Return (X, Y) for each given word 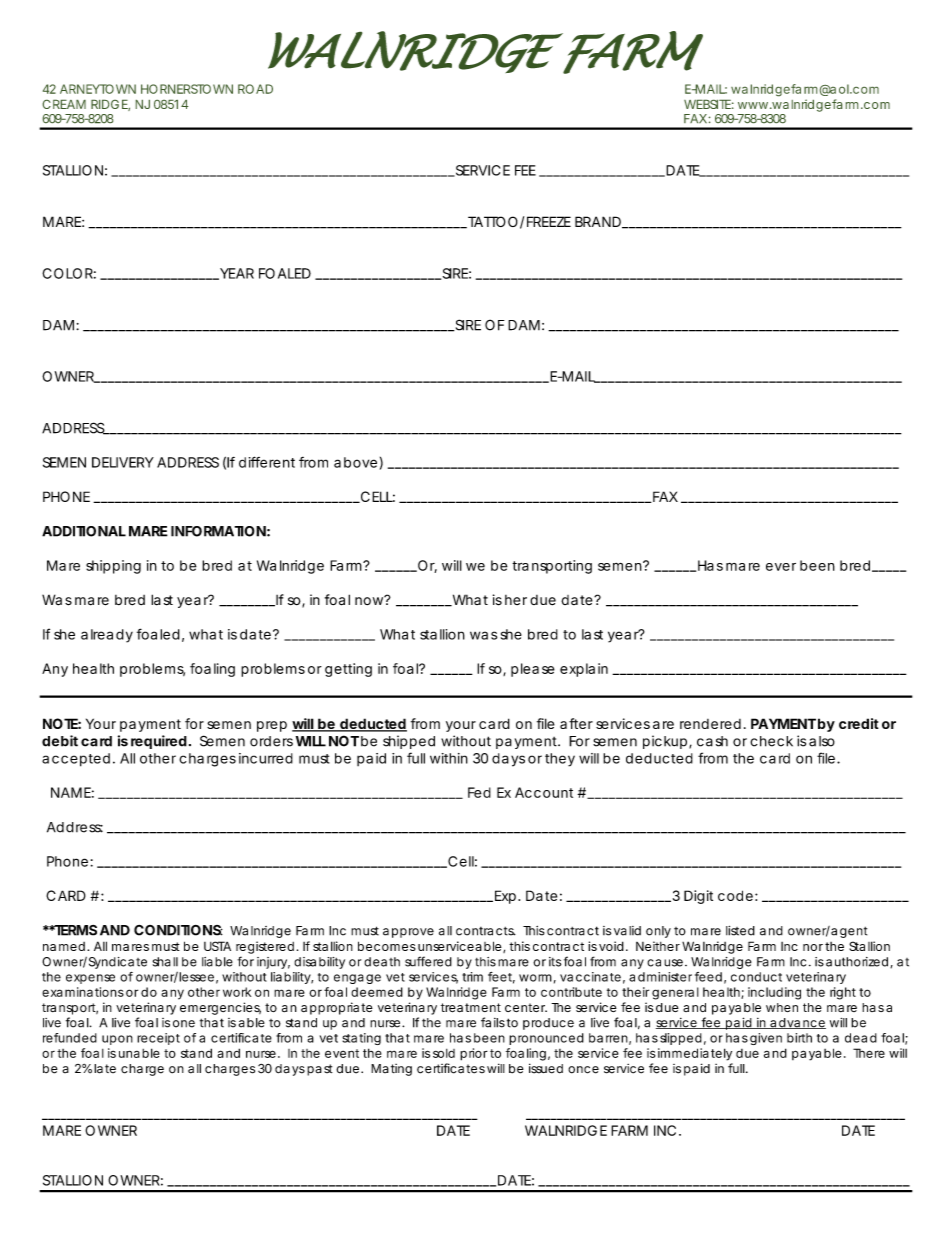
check (771, 741)
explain (584, 670)
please (533, 670)
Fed (479, 792)
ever (781, 567)
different (267, 462)
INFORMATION (218, 531)
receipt (158, 1039)
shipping (113, 567)
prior (474, 1054)
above (355, 462)
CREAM (64, 104)
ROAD (255, 89)
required (159, 742)
